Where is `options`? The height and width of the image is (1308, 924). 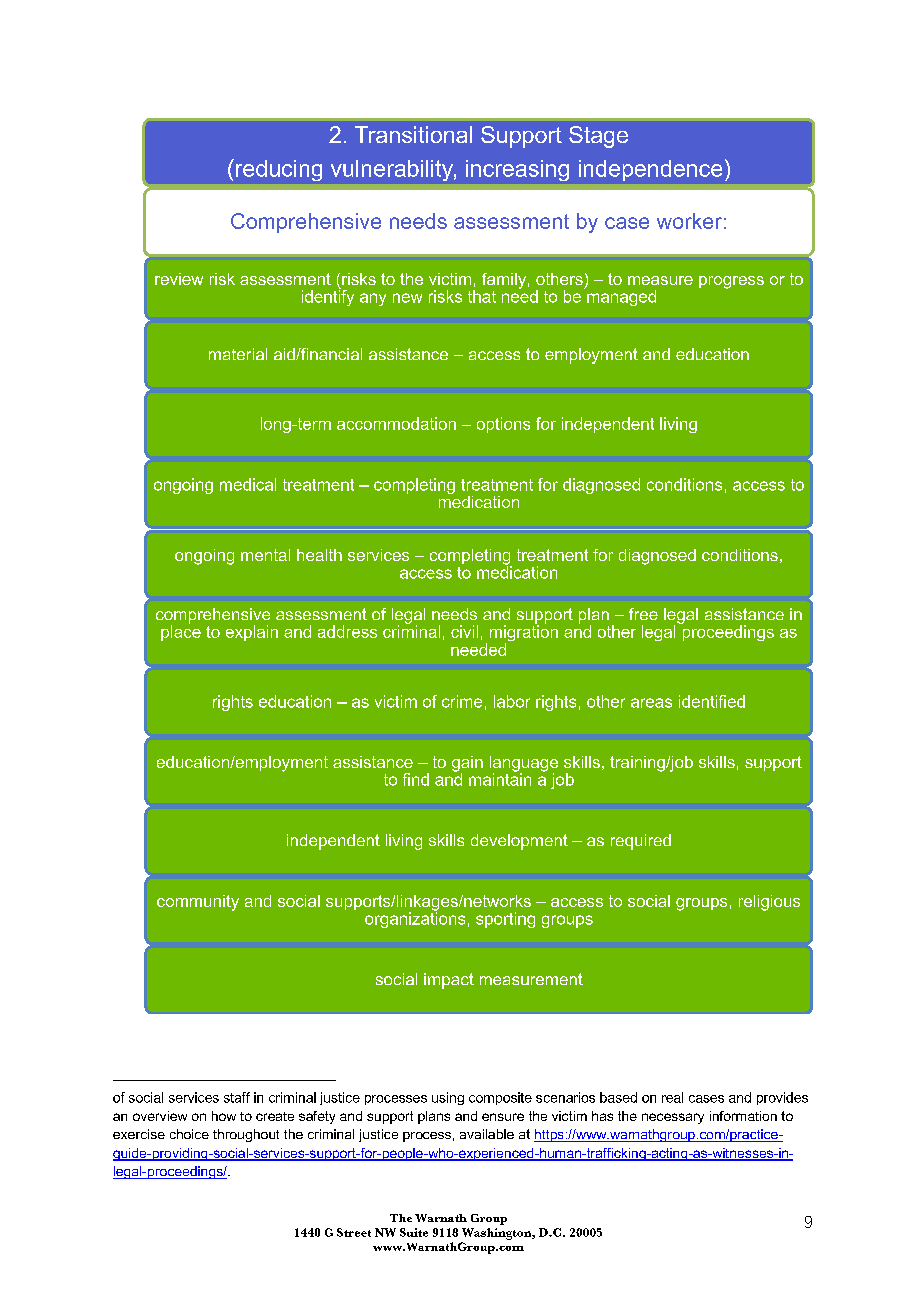
options is located at coordinates (503, 425).
